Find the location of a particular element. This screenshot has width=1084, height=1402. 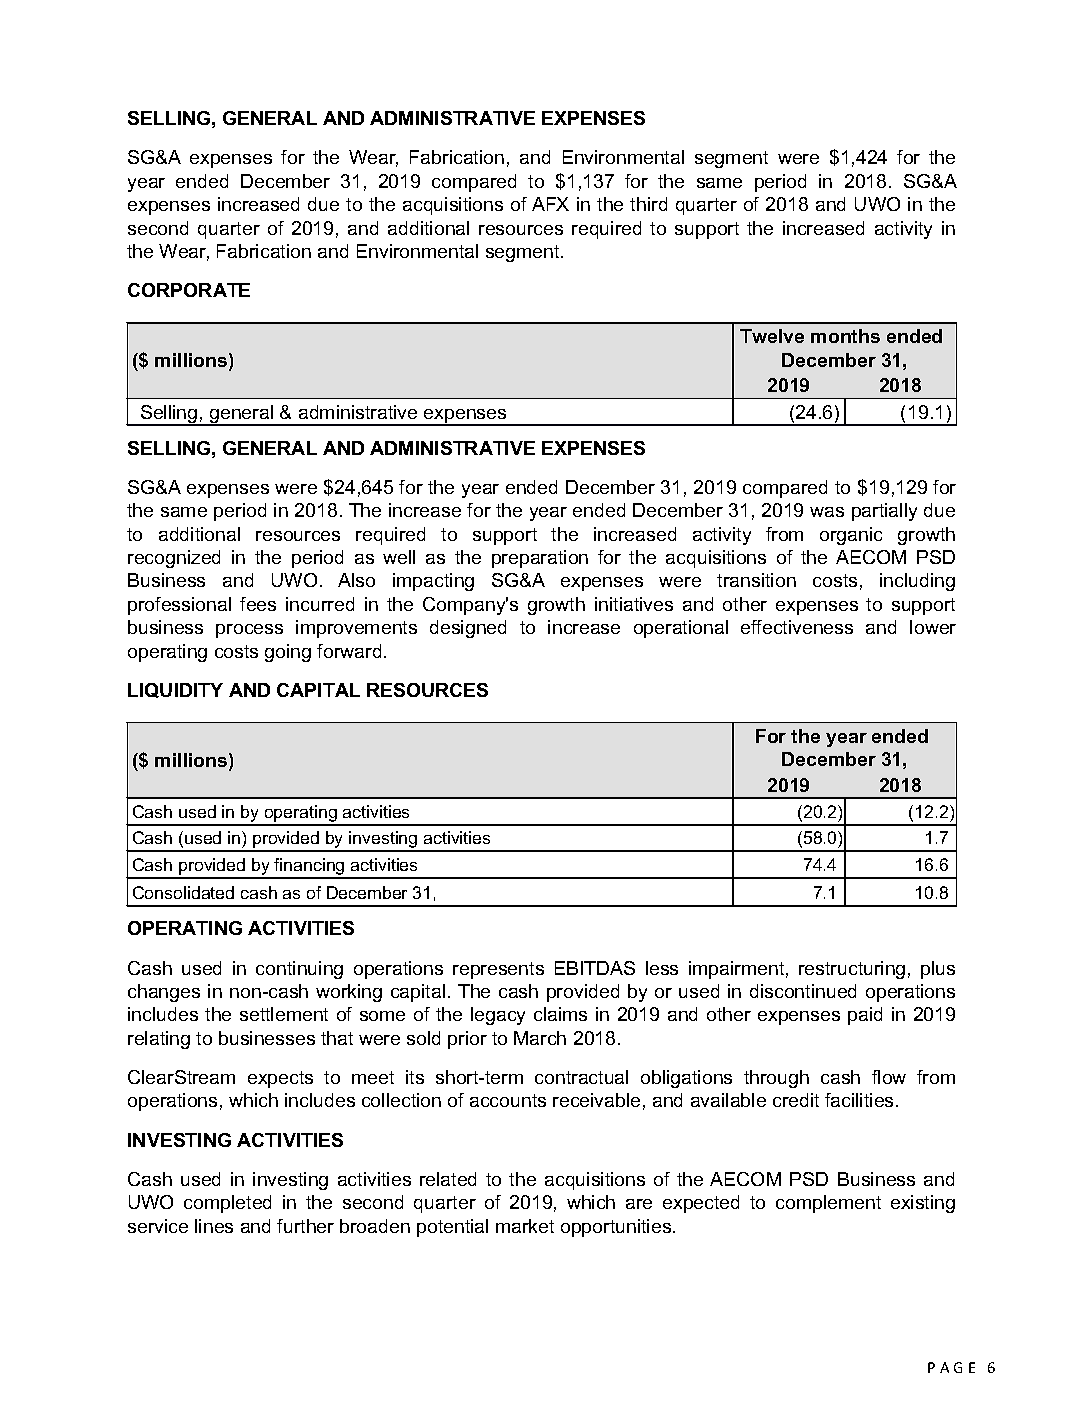

was is located at coordinates (827, 512).
